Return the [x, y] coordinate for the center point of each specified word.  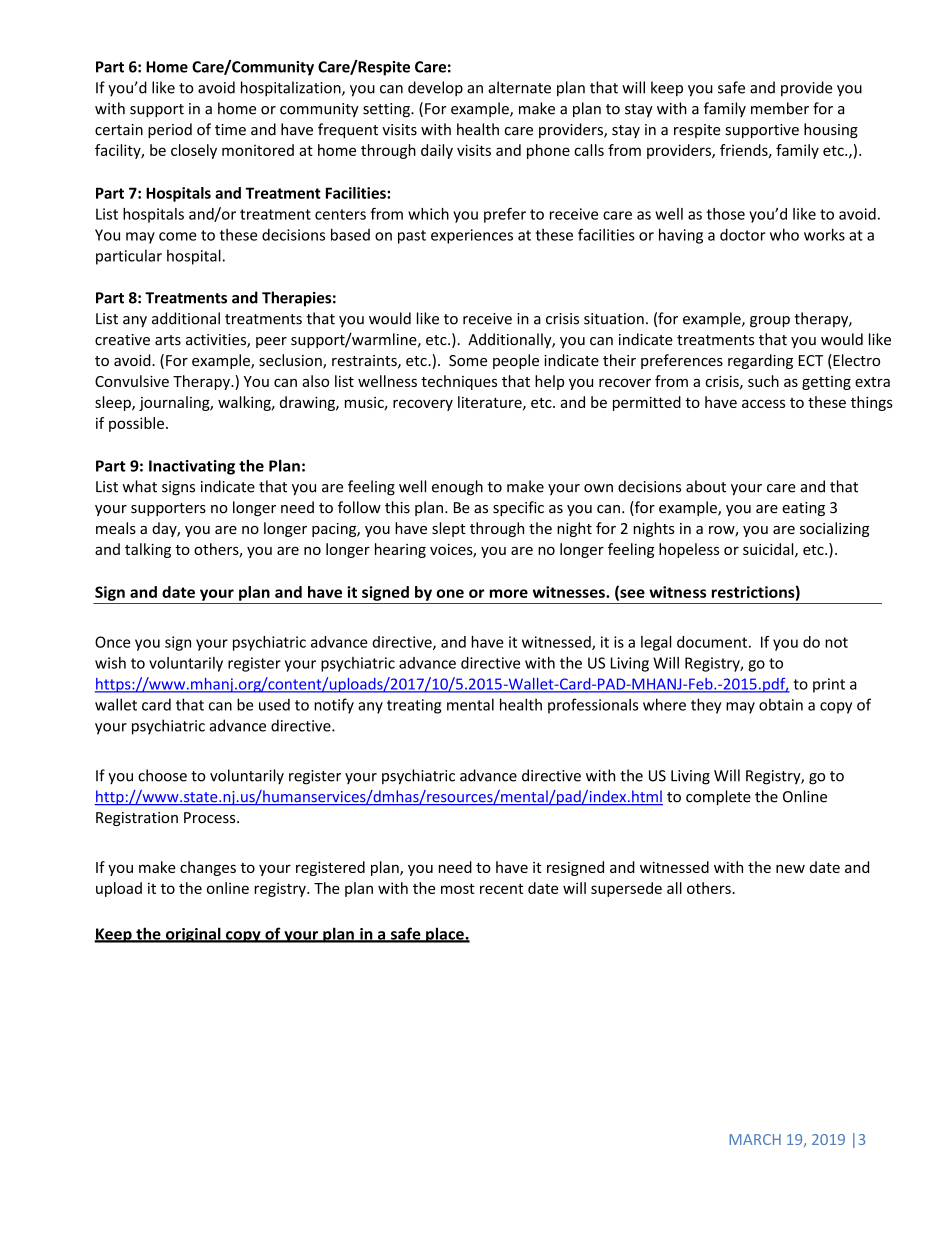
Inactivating [192, 467]
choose [162, 775]
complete [718, 797]
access [763, 403]
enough [457, 488]
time [230, 130]
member [780, 108]
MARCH [755, 1139]
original [193, 935]
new [790, 868]
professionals [593, 706]
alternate [519, 87]
